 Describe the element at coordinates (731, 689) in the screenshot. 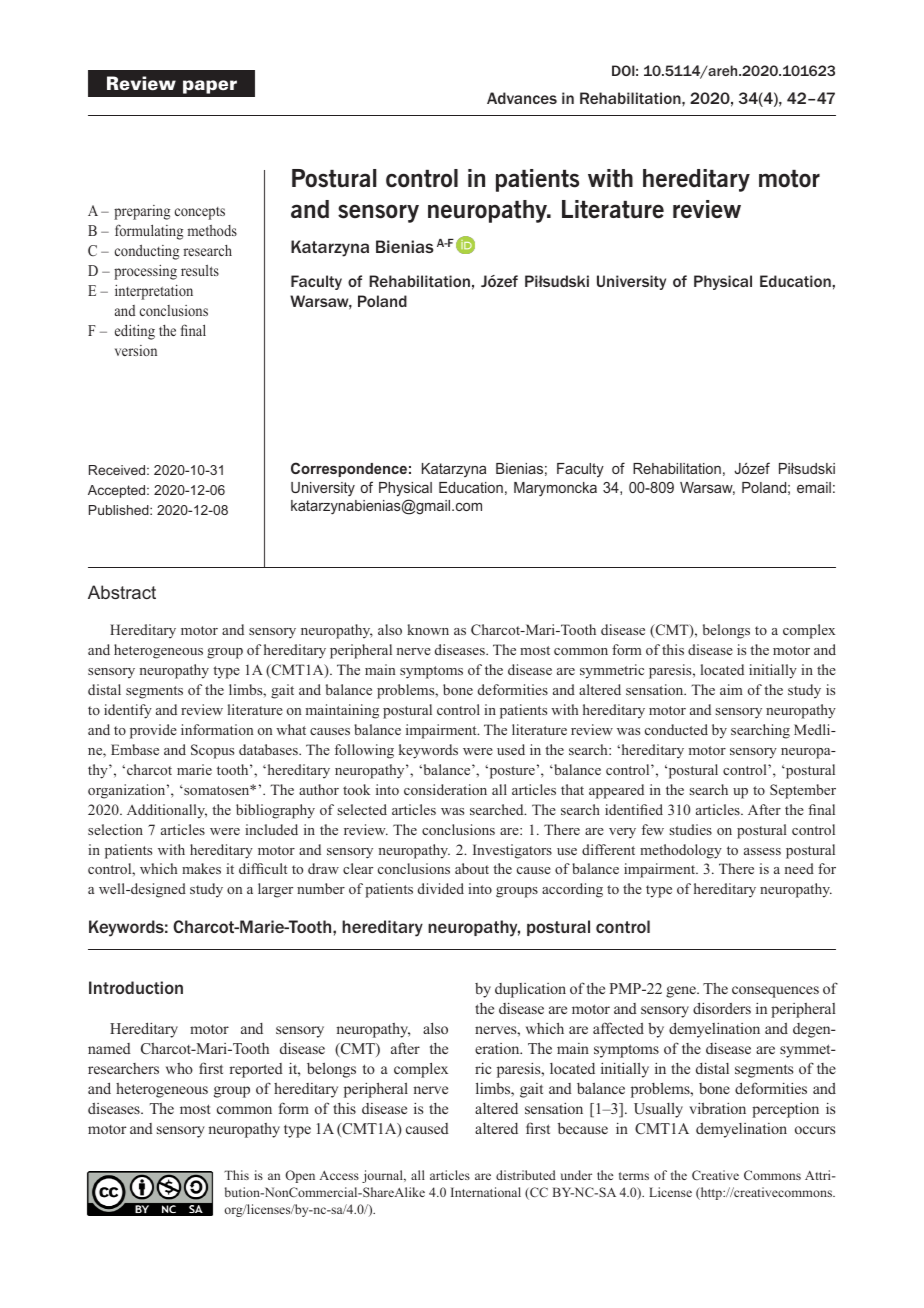

I see `aim` at that location.
